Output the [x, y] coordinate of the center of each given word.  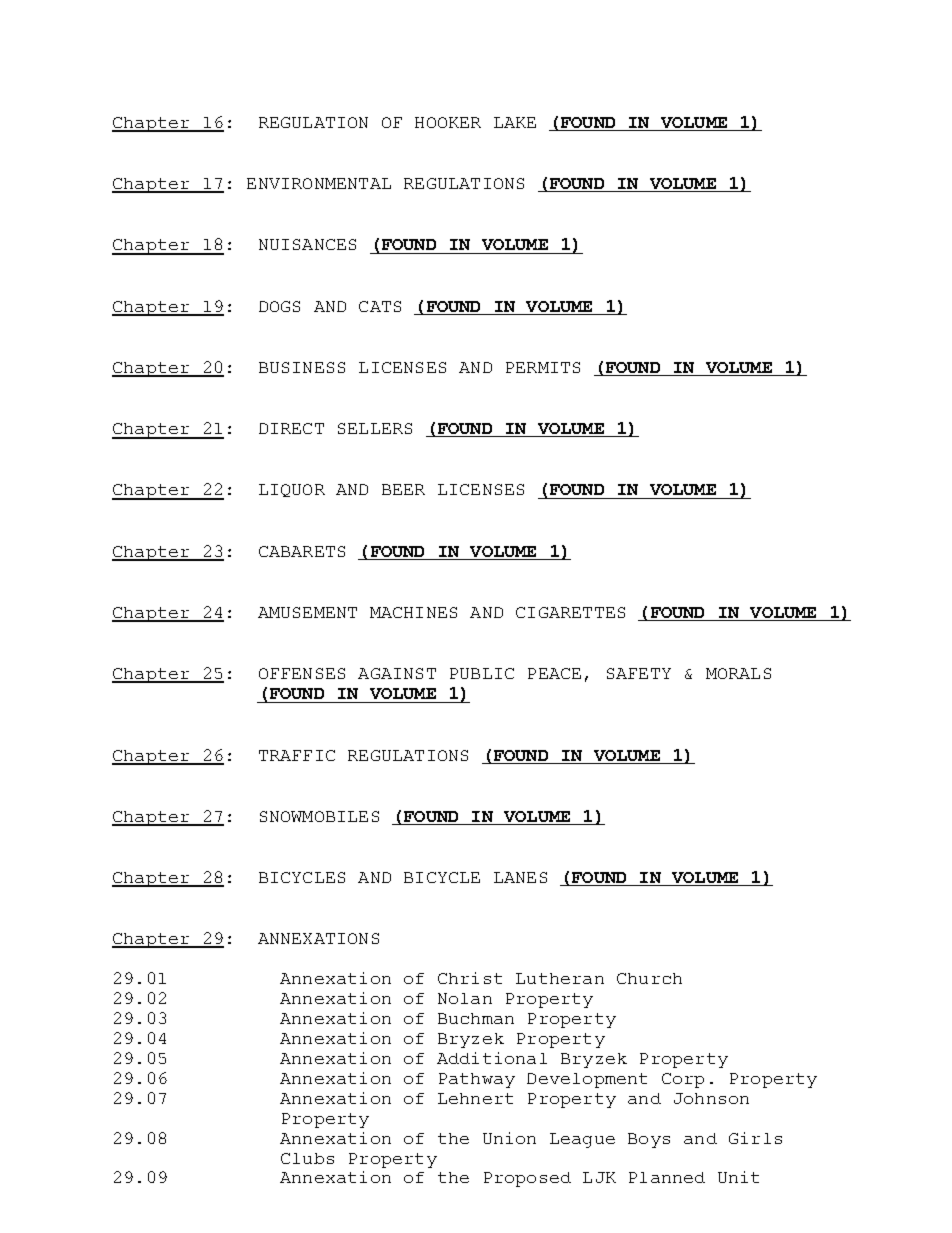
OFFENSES [302, 673]
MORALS [738, 673]
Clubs [307, 1158]
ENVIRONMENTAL [319, 183]
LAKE [515, 122]
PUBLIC [482, 673]
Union [509, 1138]
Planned [667, 1177]
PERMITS [543, 367]
